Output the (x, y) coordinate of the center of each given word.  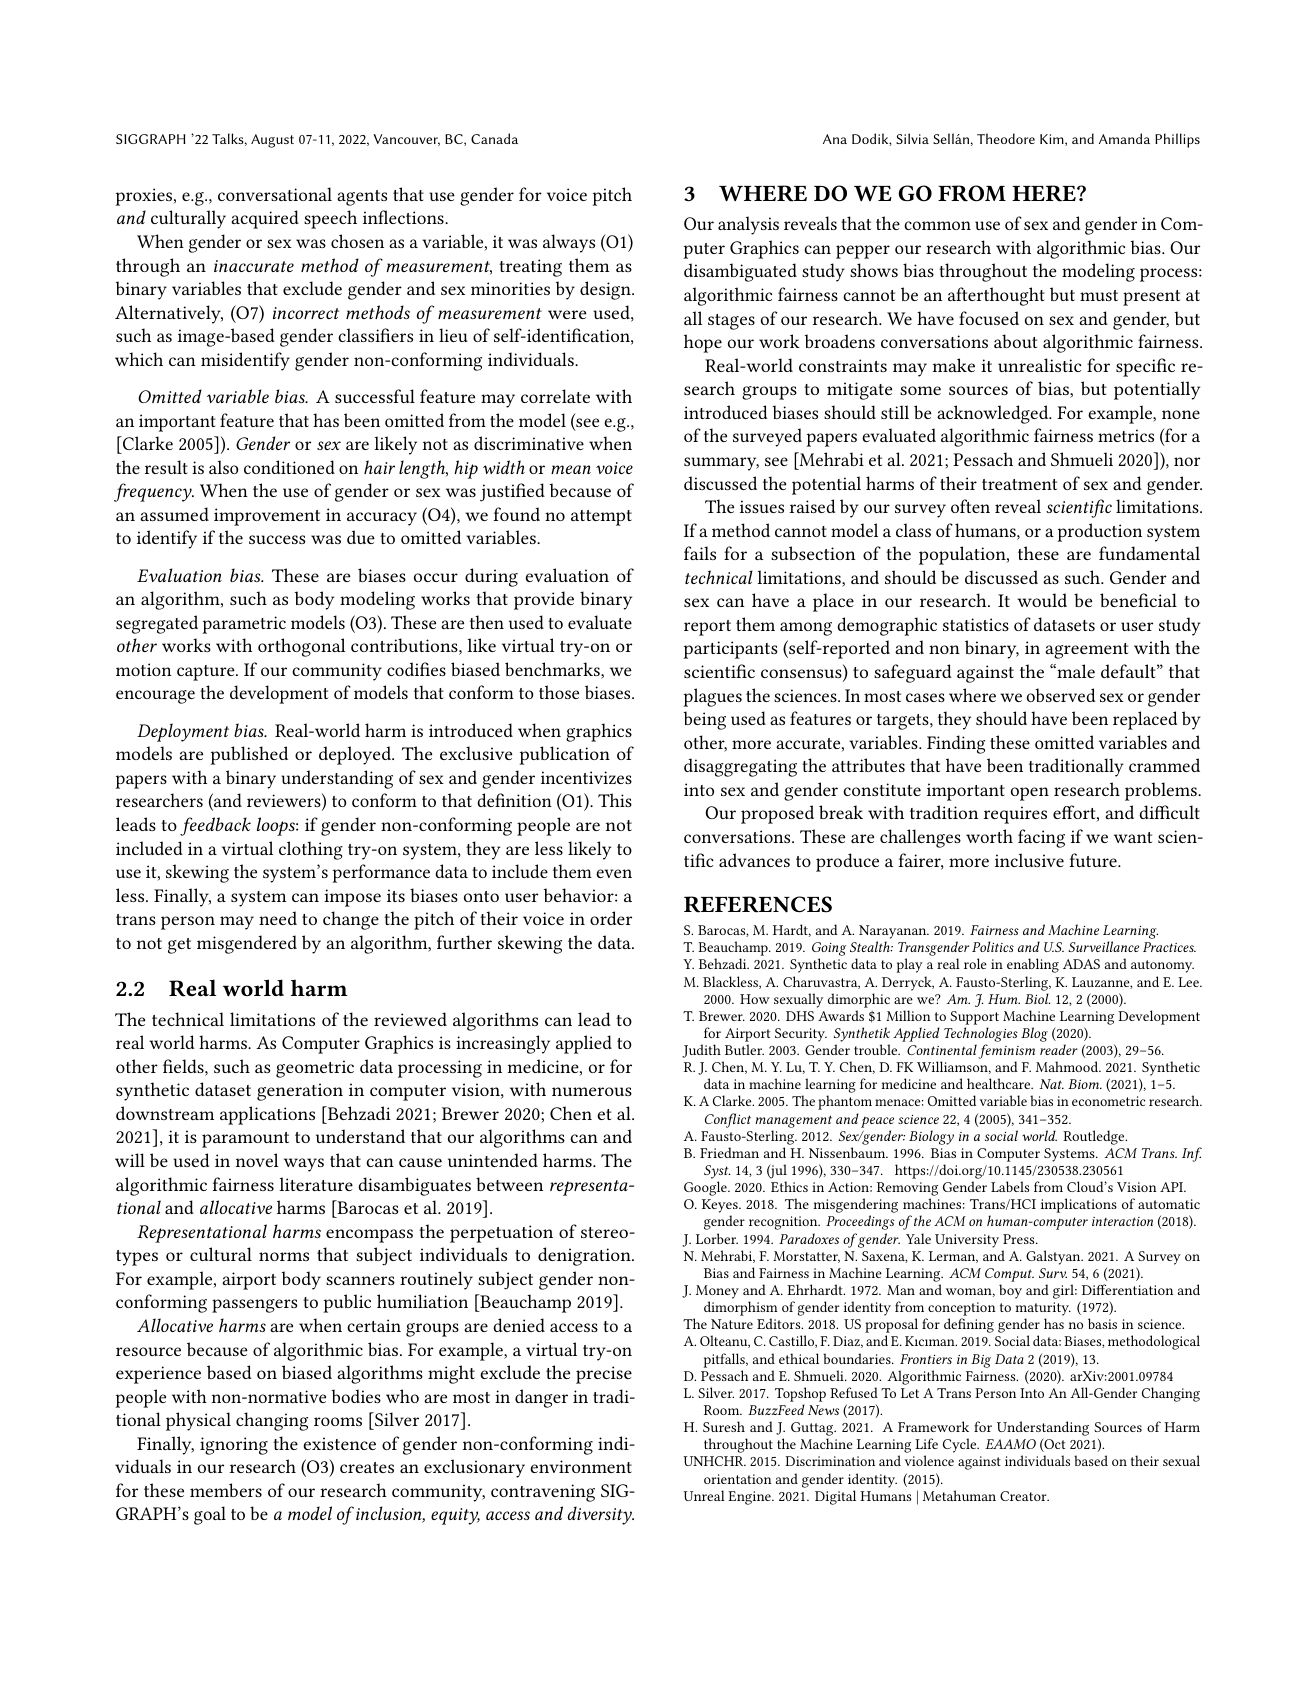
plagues (713, 697)
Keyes (721, 1207)
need (278, 918)
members (226, 1490)
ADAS (1081, 964)
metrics (1126, 435)
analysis (748, 225)
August (272, 141)
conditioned (289, 467)
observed (1061, 695)
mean (571, 469)
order (611, 918)
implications (1079, 1205)
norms (284, 1256)
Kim (1053, 140)
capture (207, 673)
